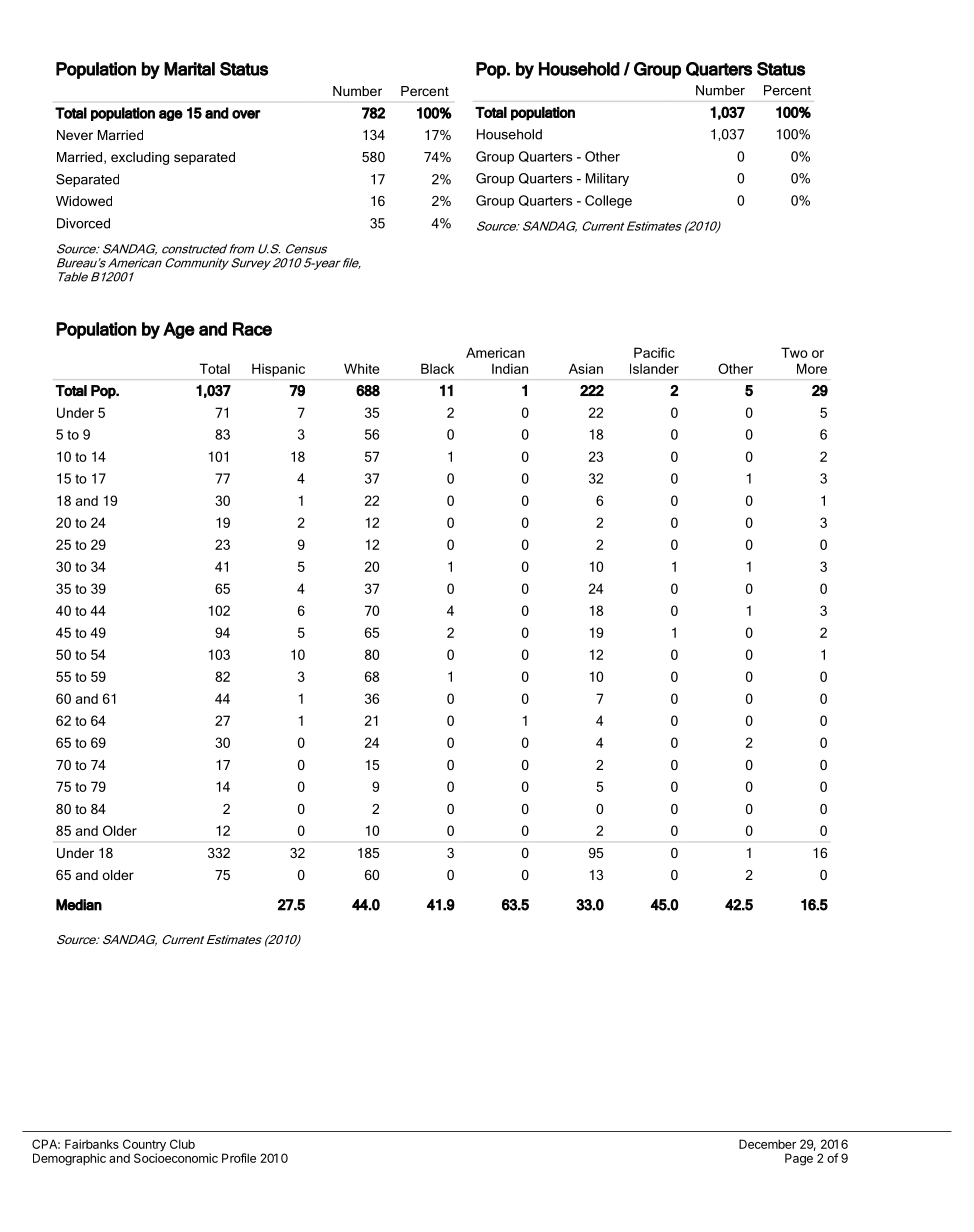 This document has width=974, height=1232. I want to click on over, so click(246, 114).
